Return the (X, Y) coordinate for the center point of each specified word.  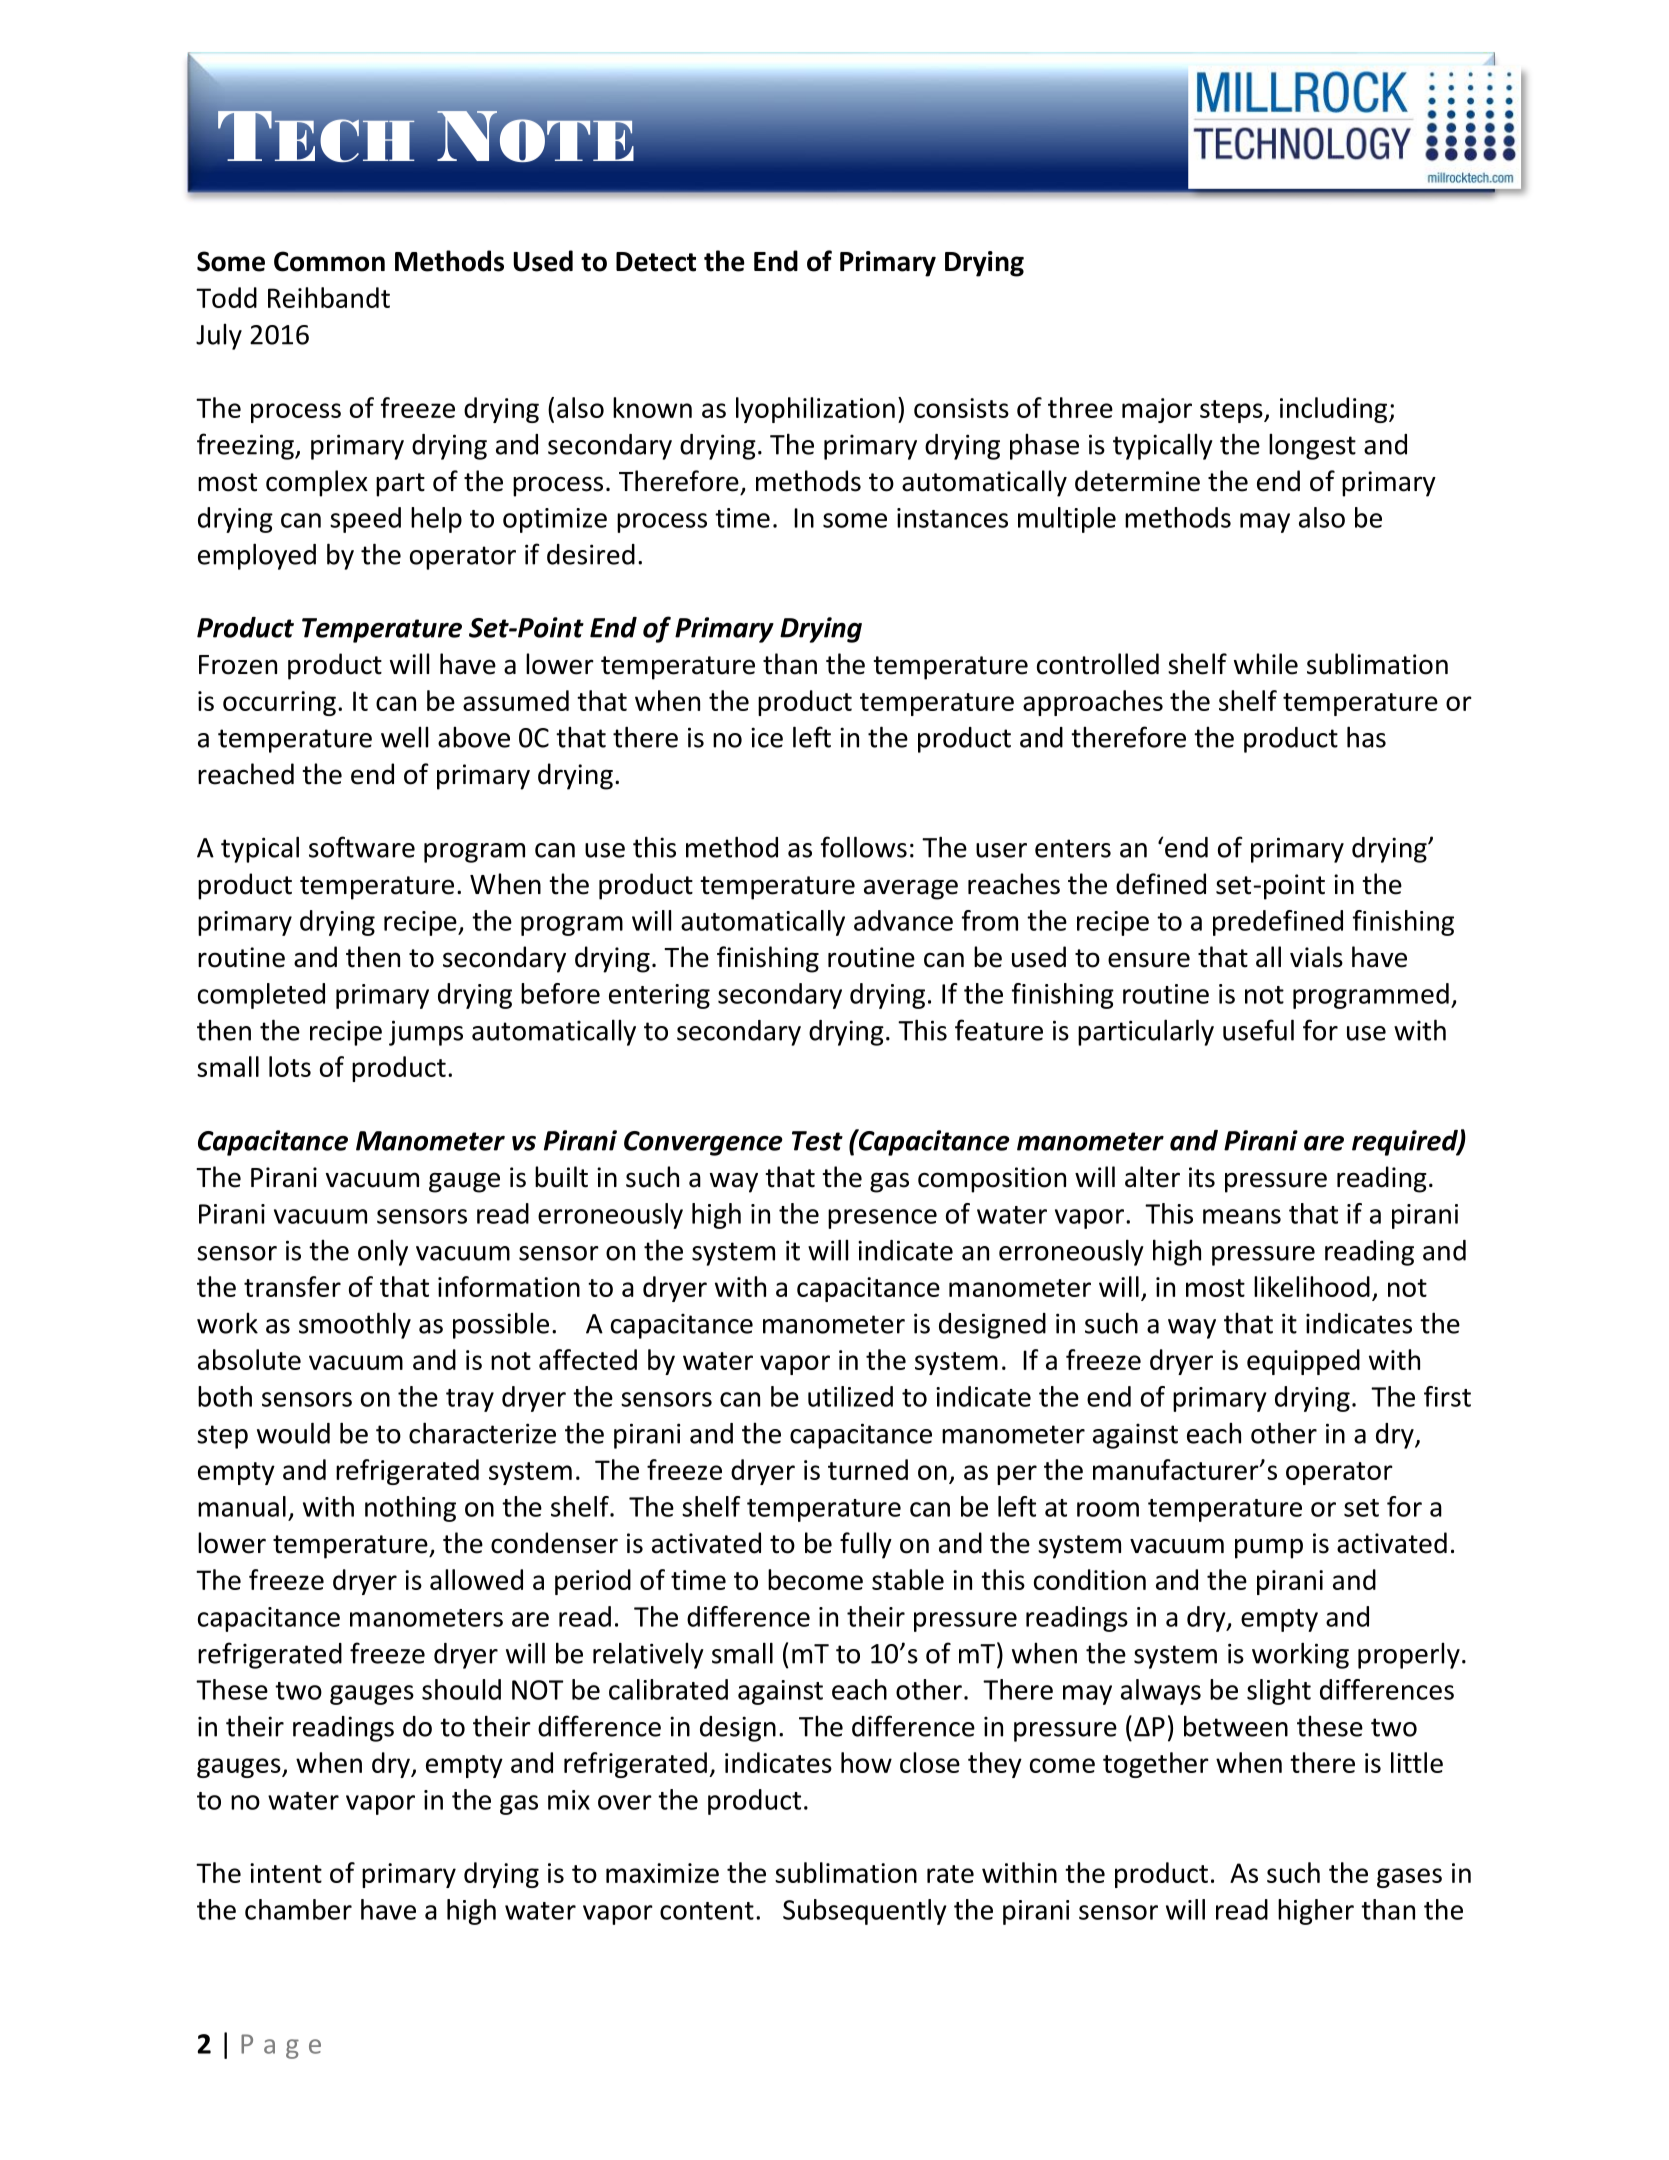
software (362, 847)
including (1335, 410)
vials (1316, 957)
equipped (1303, 1362)
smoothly (355, 1325)
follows (864, 847)
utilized (850, 1396)
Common (329, 261)
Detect (656, 262)
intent (286, 1873)
